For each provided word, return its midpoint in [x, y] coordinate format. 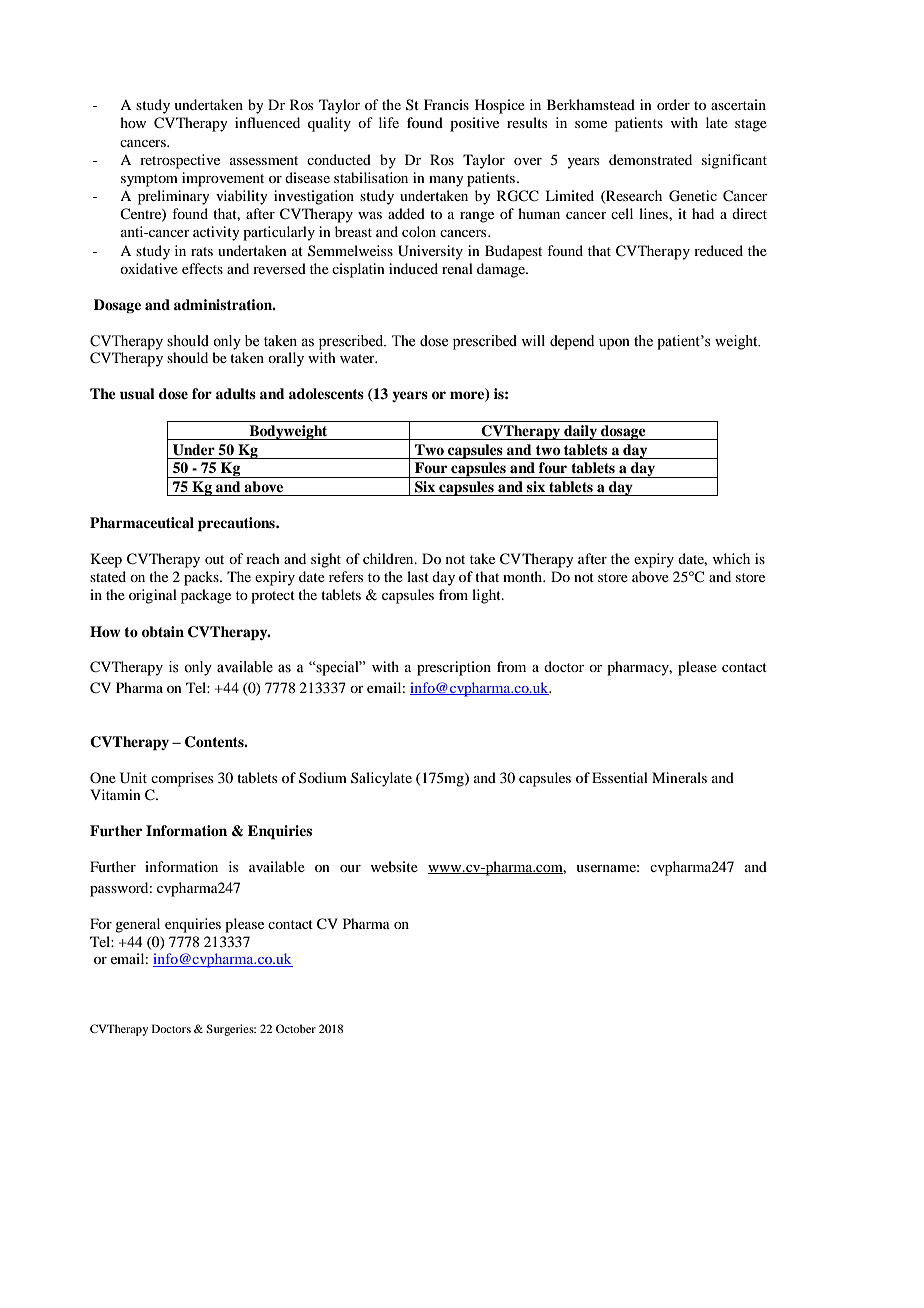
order [673, 104]
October [296, 1028]
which [731, 558]
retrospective [180, 161]
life [389, 122]
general [137, 925]
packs [202, 578]
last [418, 576]
